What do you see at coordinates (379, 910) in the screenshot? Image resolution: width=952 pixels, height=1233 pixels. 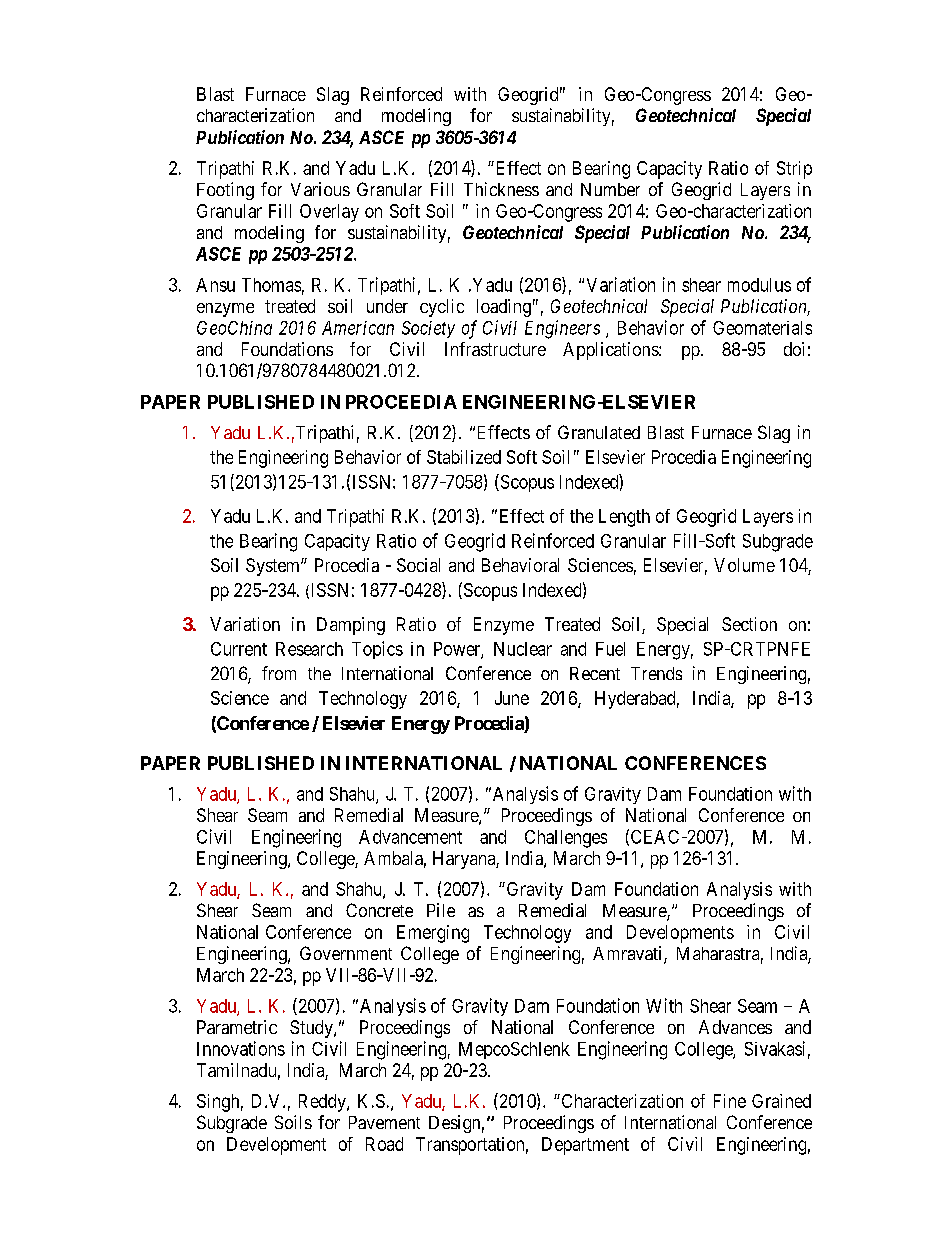 I see `Concrete` at bounding box center [379, 910].
